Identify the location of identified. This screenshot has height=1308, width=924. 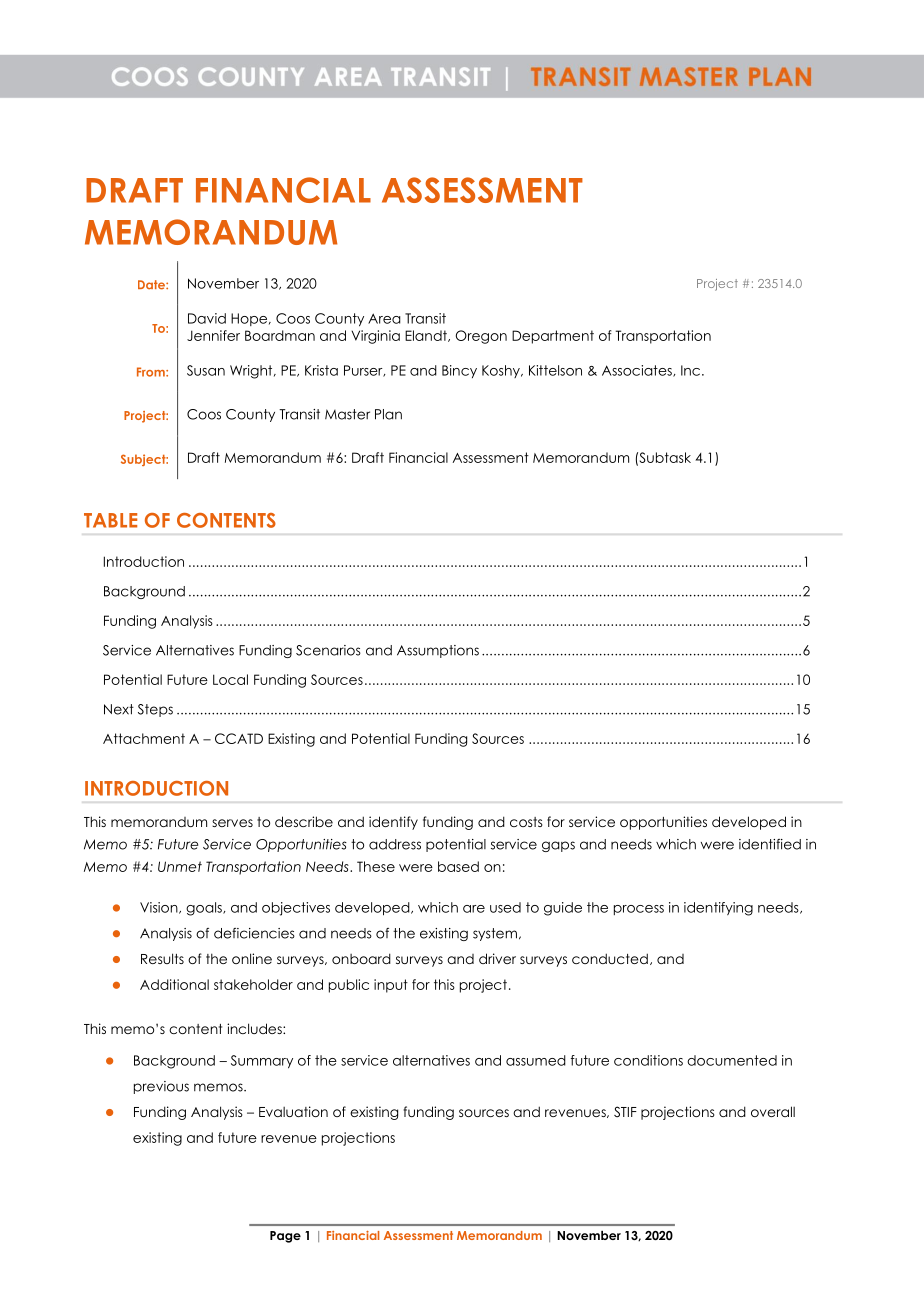
(770, 844).
